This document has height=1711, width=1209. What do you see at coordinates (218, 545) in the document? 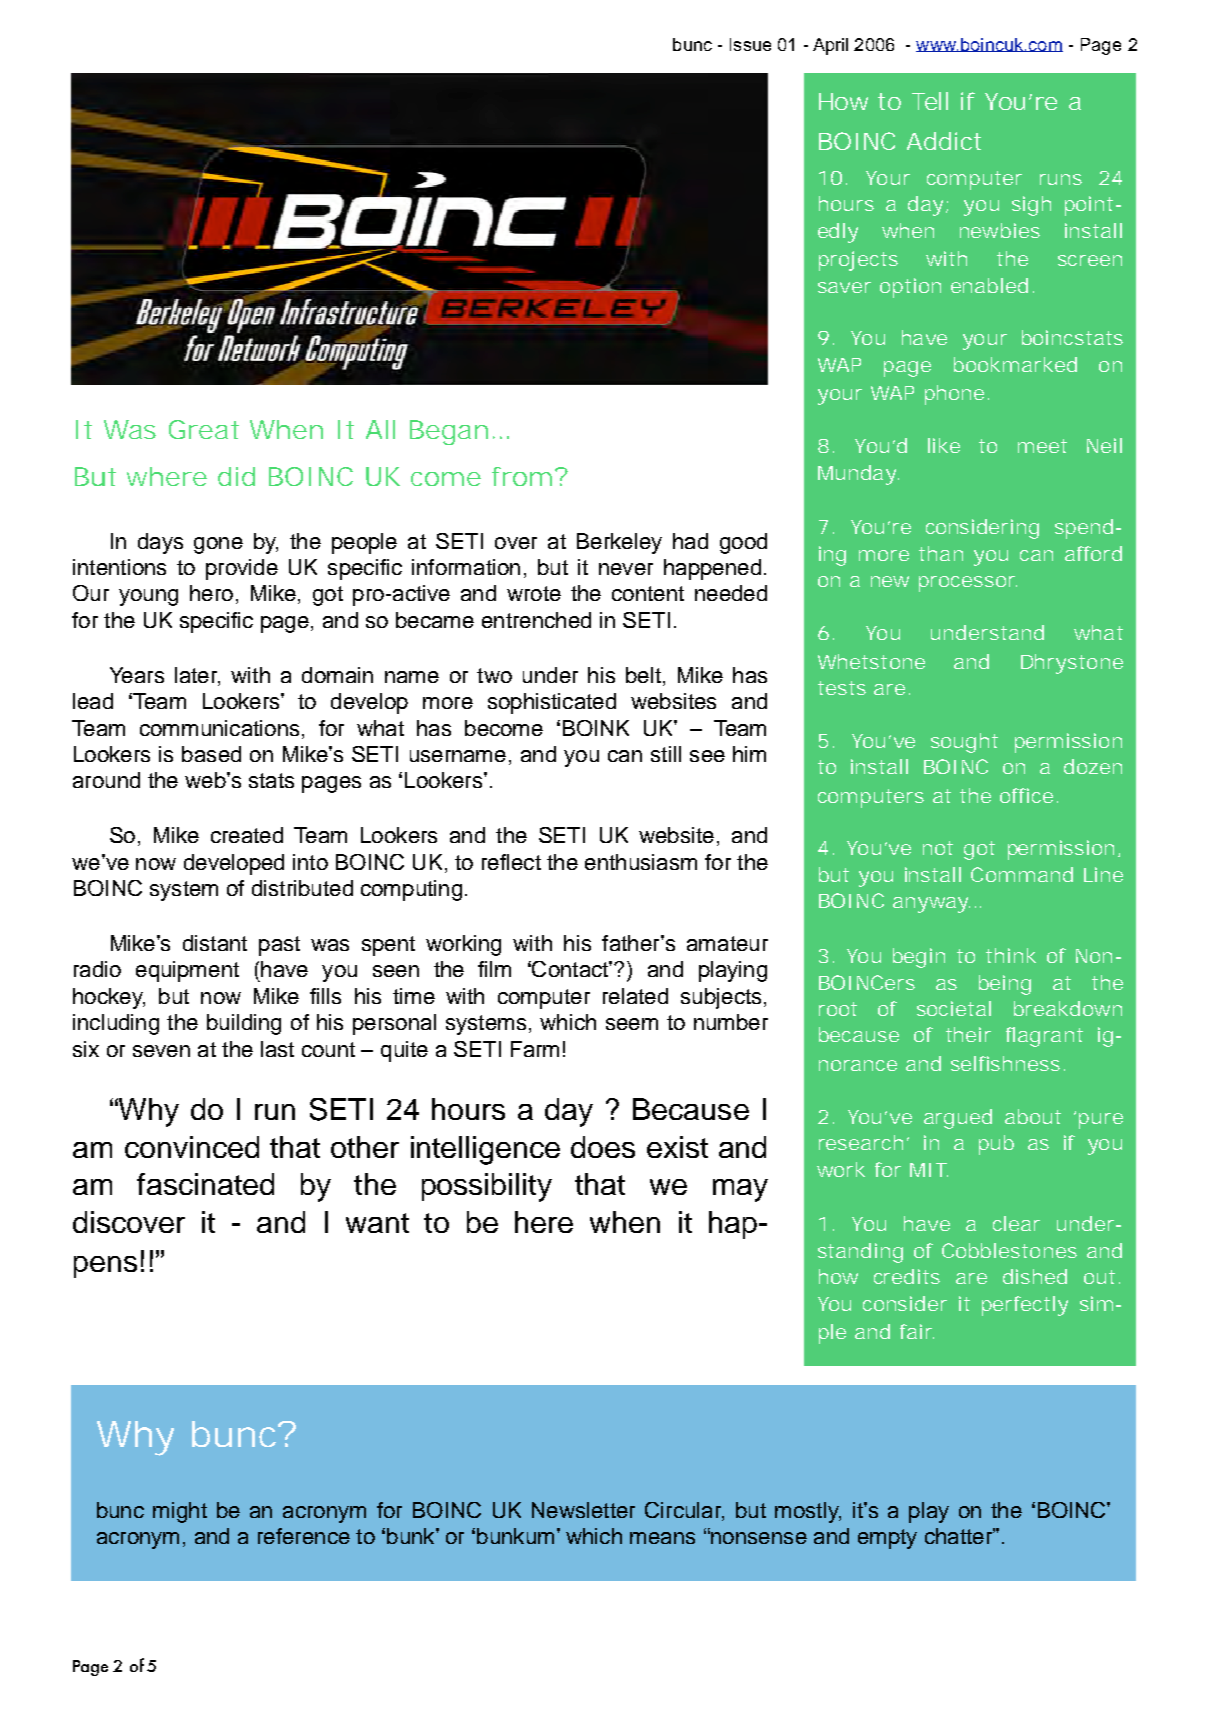
I see `gone` at bounding box center [218, 545].
